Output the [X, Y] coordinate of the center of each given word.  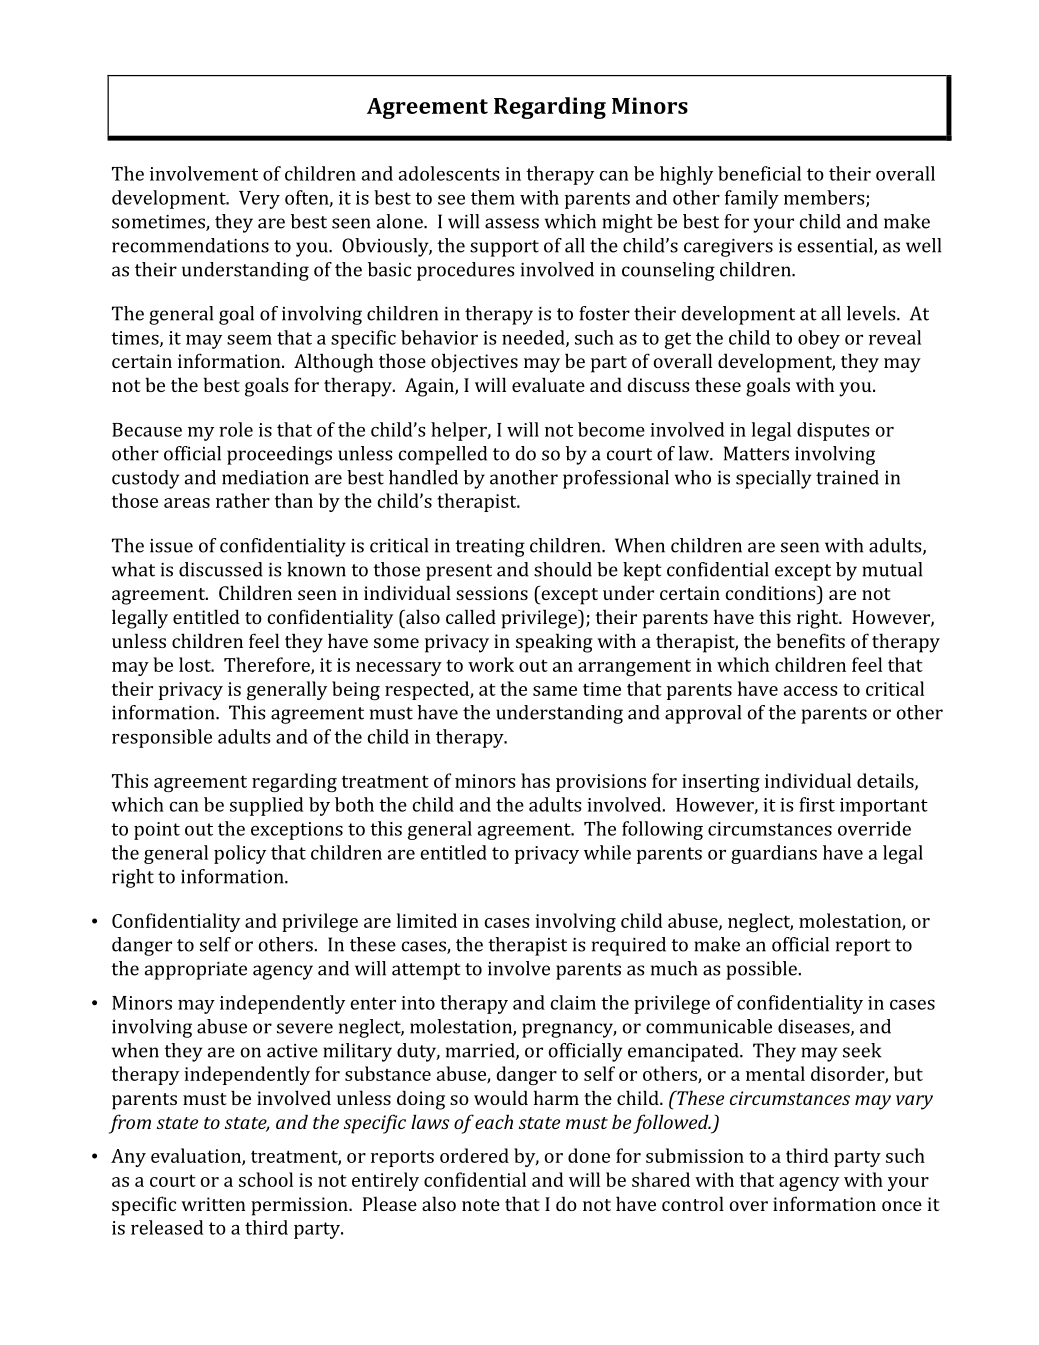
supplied [266, 806]
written [213, 1204]
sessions [492, 593]
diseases [815, 1027]
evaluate [548, 384]
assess [512, 223]
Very [259, 200]
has [535, 780]
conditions [772, 592]
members [825, 198]
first [817, 804]
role [236, 429]
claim [573, 1002]
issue [171, 546]
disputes [833, 431]
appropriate [196, 971]
